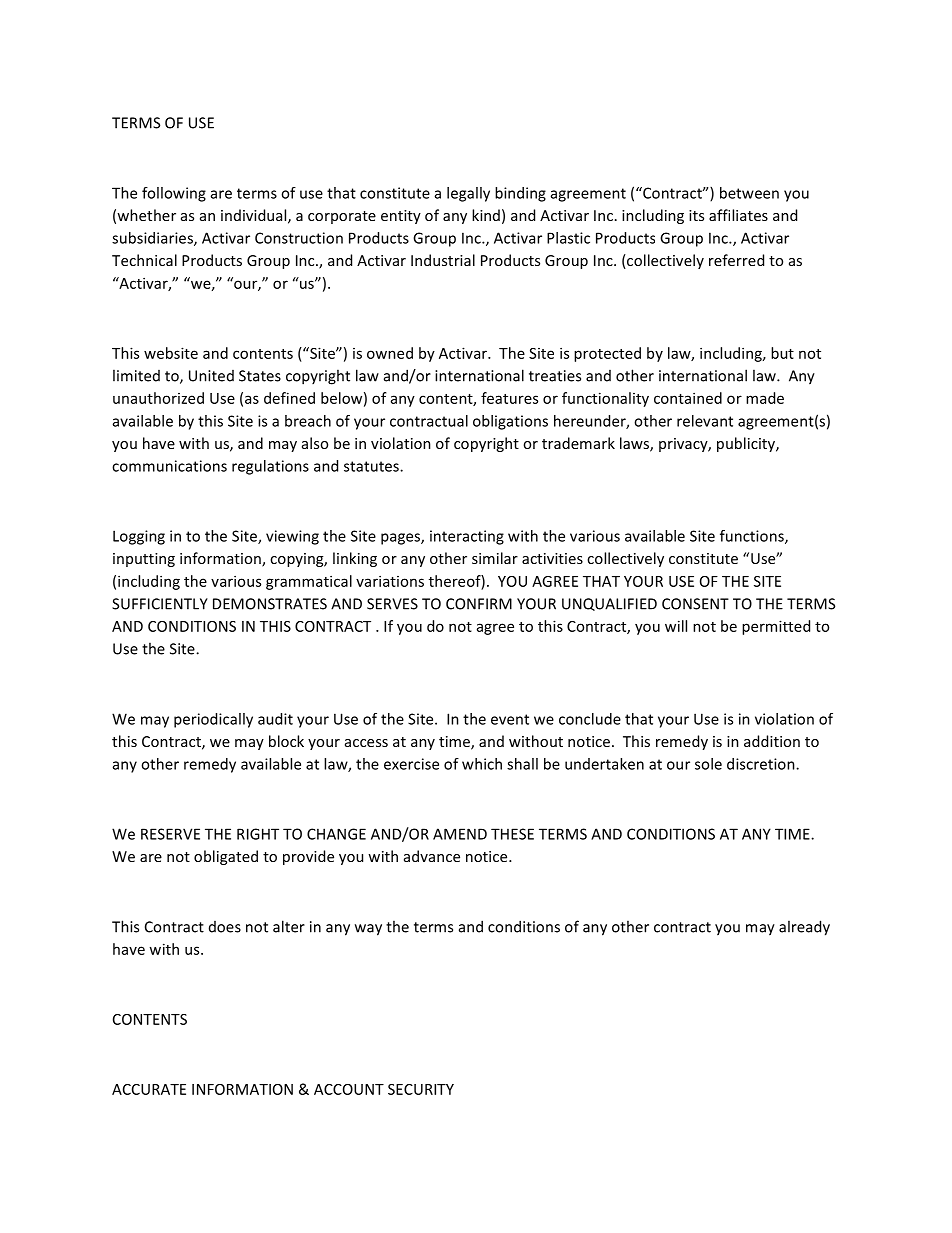 This screenshot has width=952, height=1233. What do you see at coordinates (149, 1089) in the screenshot?
I see `ACCURATE` at bounding box center [149, 1089].
